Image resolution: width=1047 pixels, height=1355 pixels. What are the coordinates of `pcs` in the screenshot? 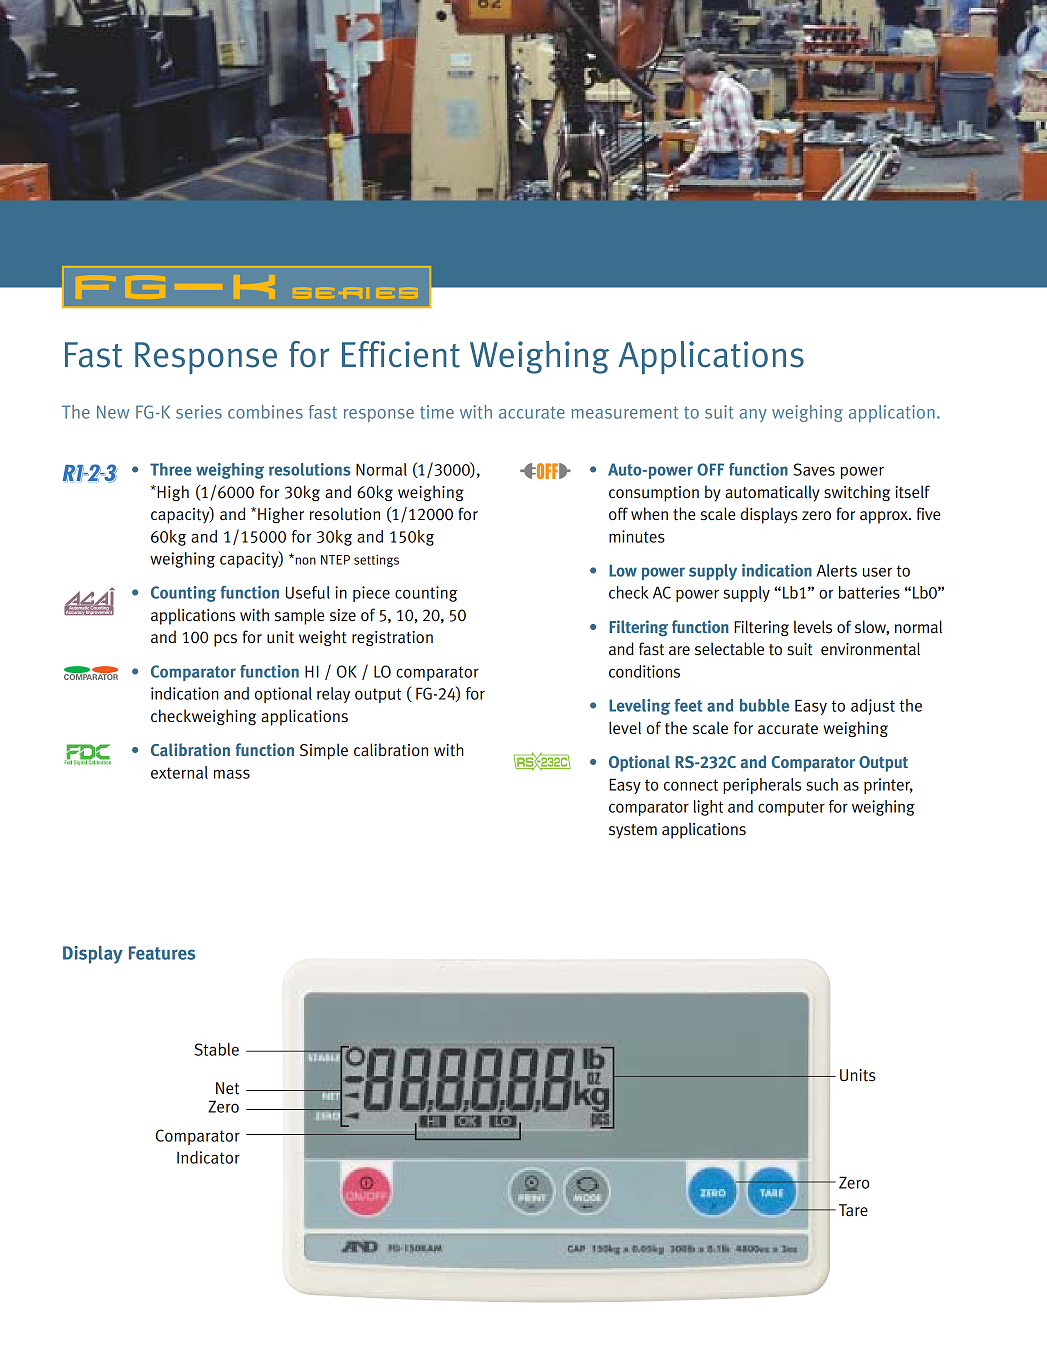 It's located at (225, 640).
